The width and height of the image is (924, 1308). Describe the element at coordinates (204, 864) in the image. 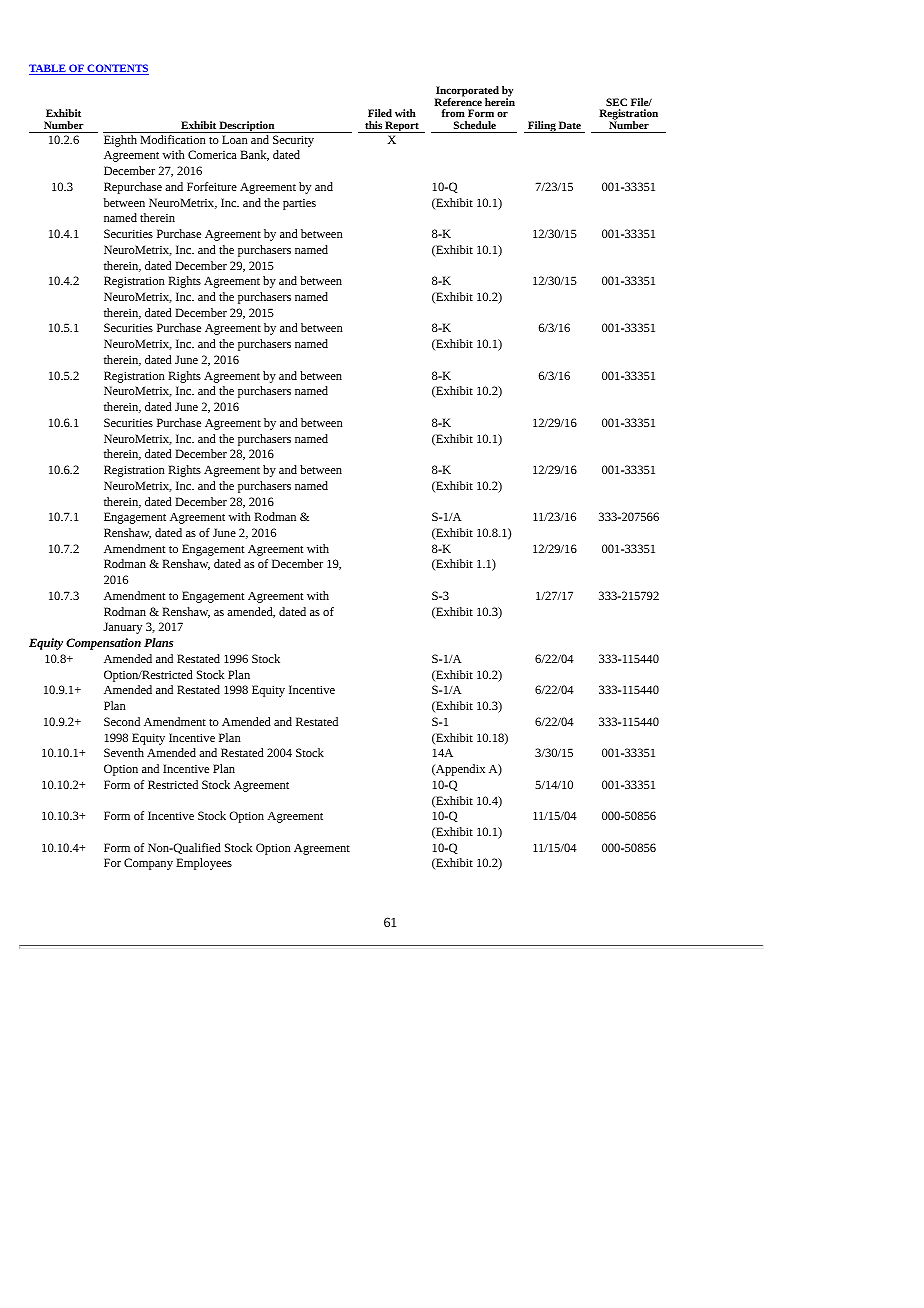

I see `Employees` at that location.
